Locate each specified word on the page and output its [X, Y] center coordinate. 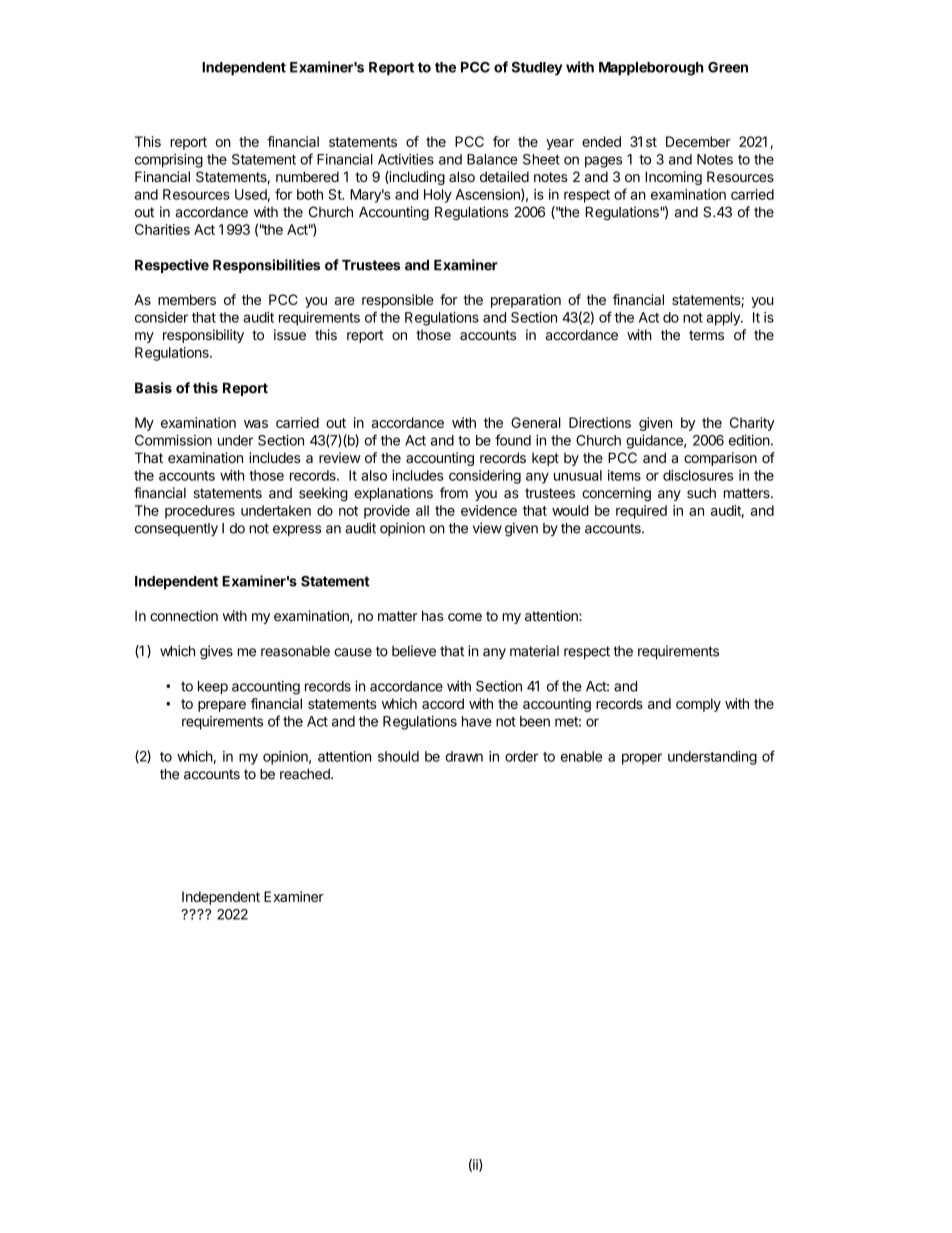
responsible [398, 301]
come [465, 617]
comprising [169, 161]
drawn [464, 756]
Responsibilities [266, 266]
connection [184, 616]
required [641, 512]
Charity [752, 424]
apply [724, 319]
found [513, 440]
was [256, 424]
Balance [492, 159]
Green [728, 67]
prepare [222, 706]
